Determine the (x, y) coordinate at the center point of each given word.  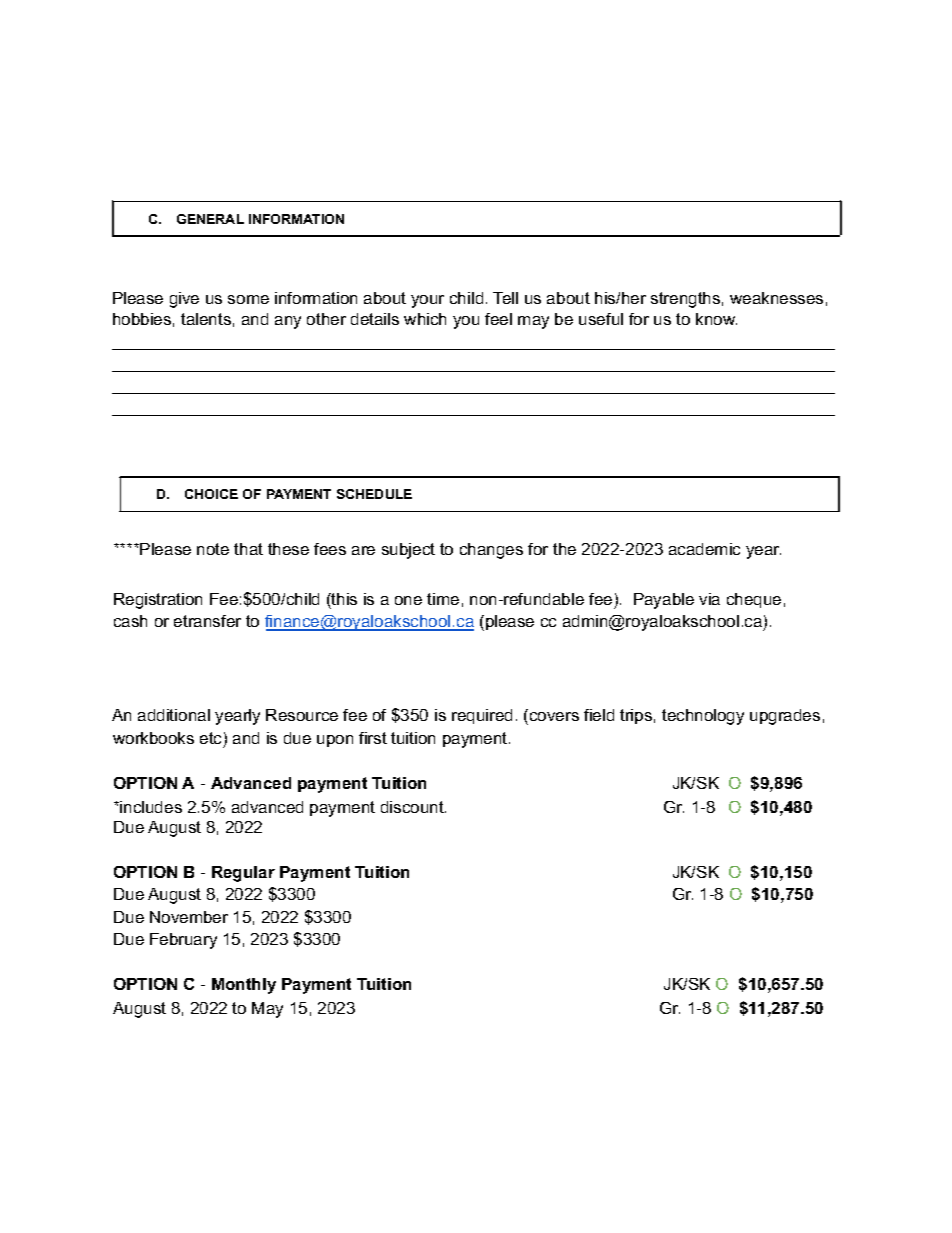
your (427, 301)
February (183, 941)
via (709, 599)
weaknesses (776, 298)
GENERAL (210, 219)
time (443, 599)
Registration (158, 601)
